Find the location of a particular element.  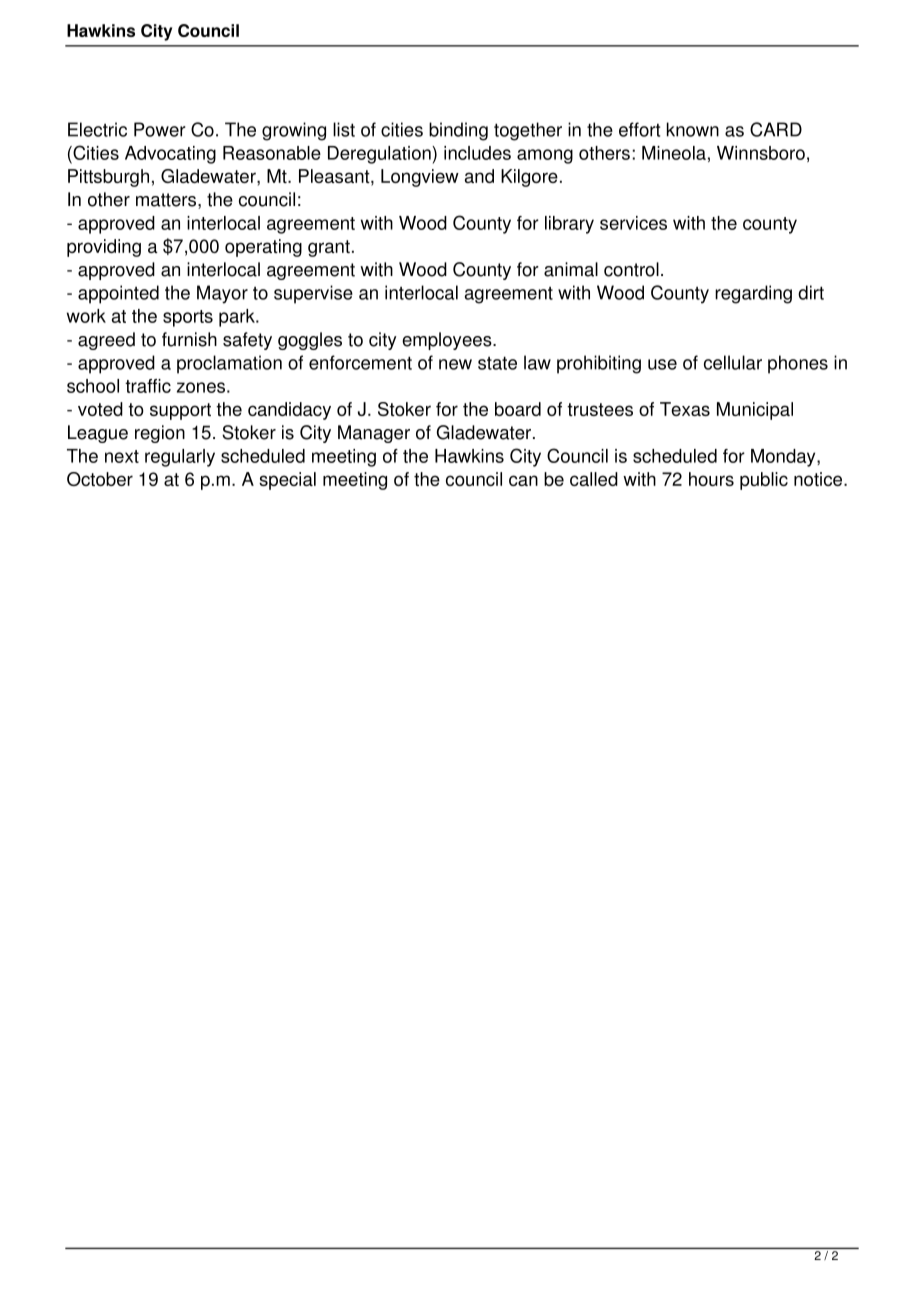

Power is located at coordinates (160, 129).
